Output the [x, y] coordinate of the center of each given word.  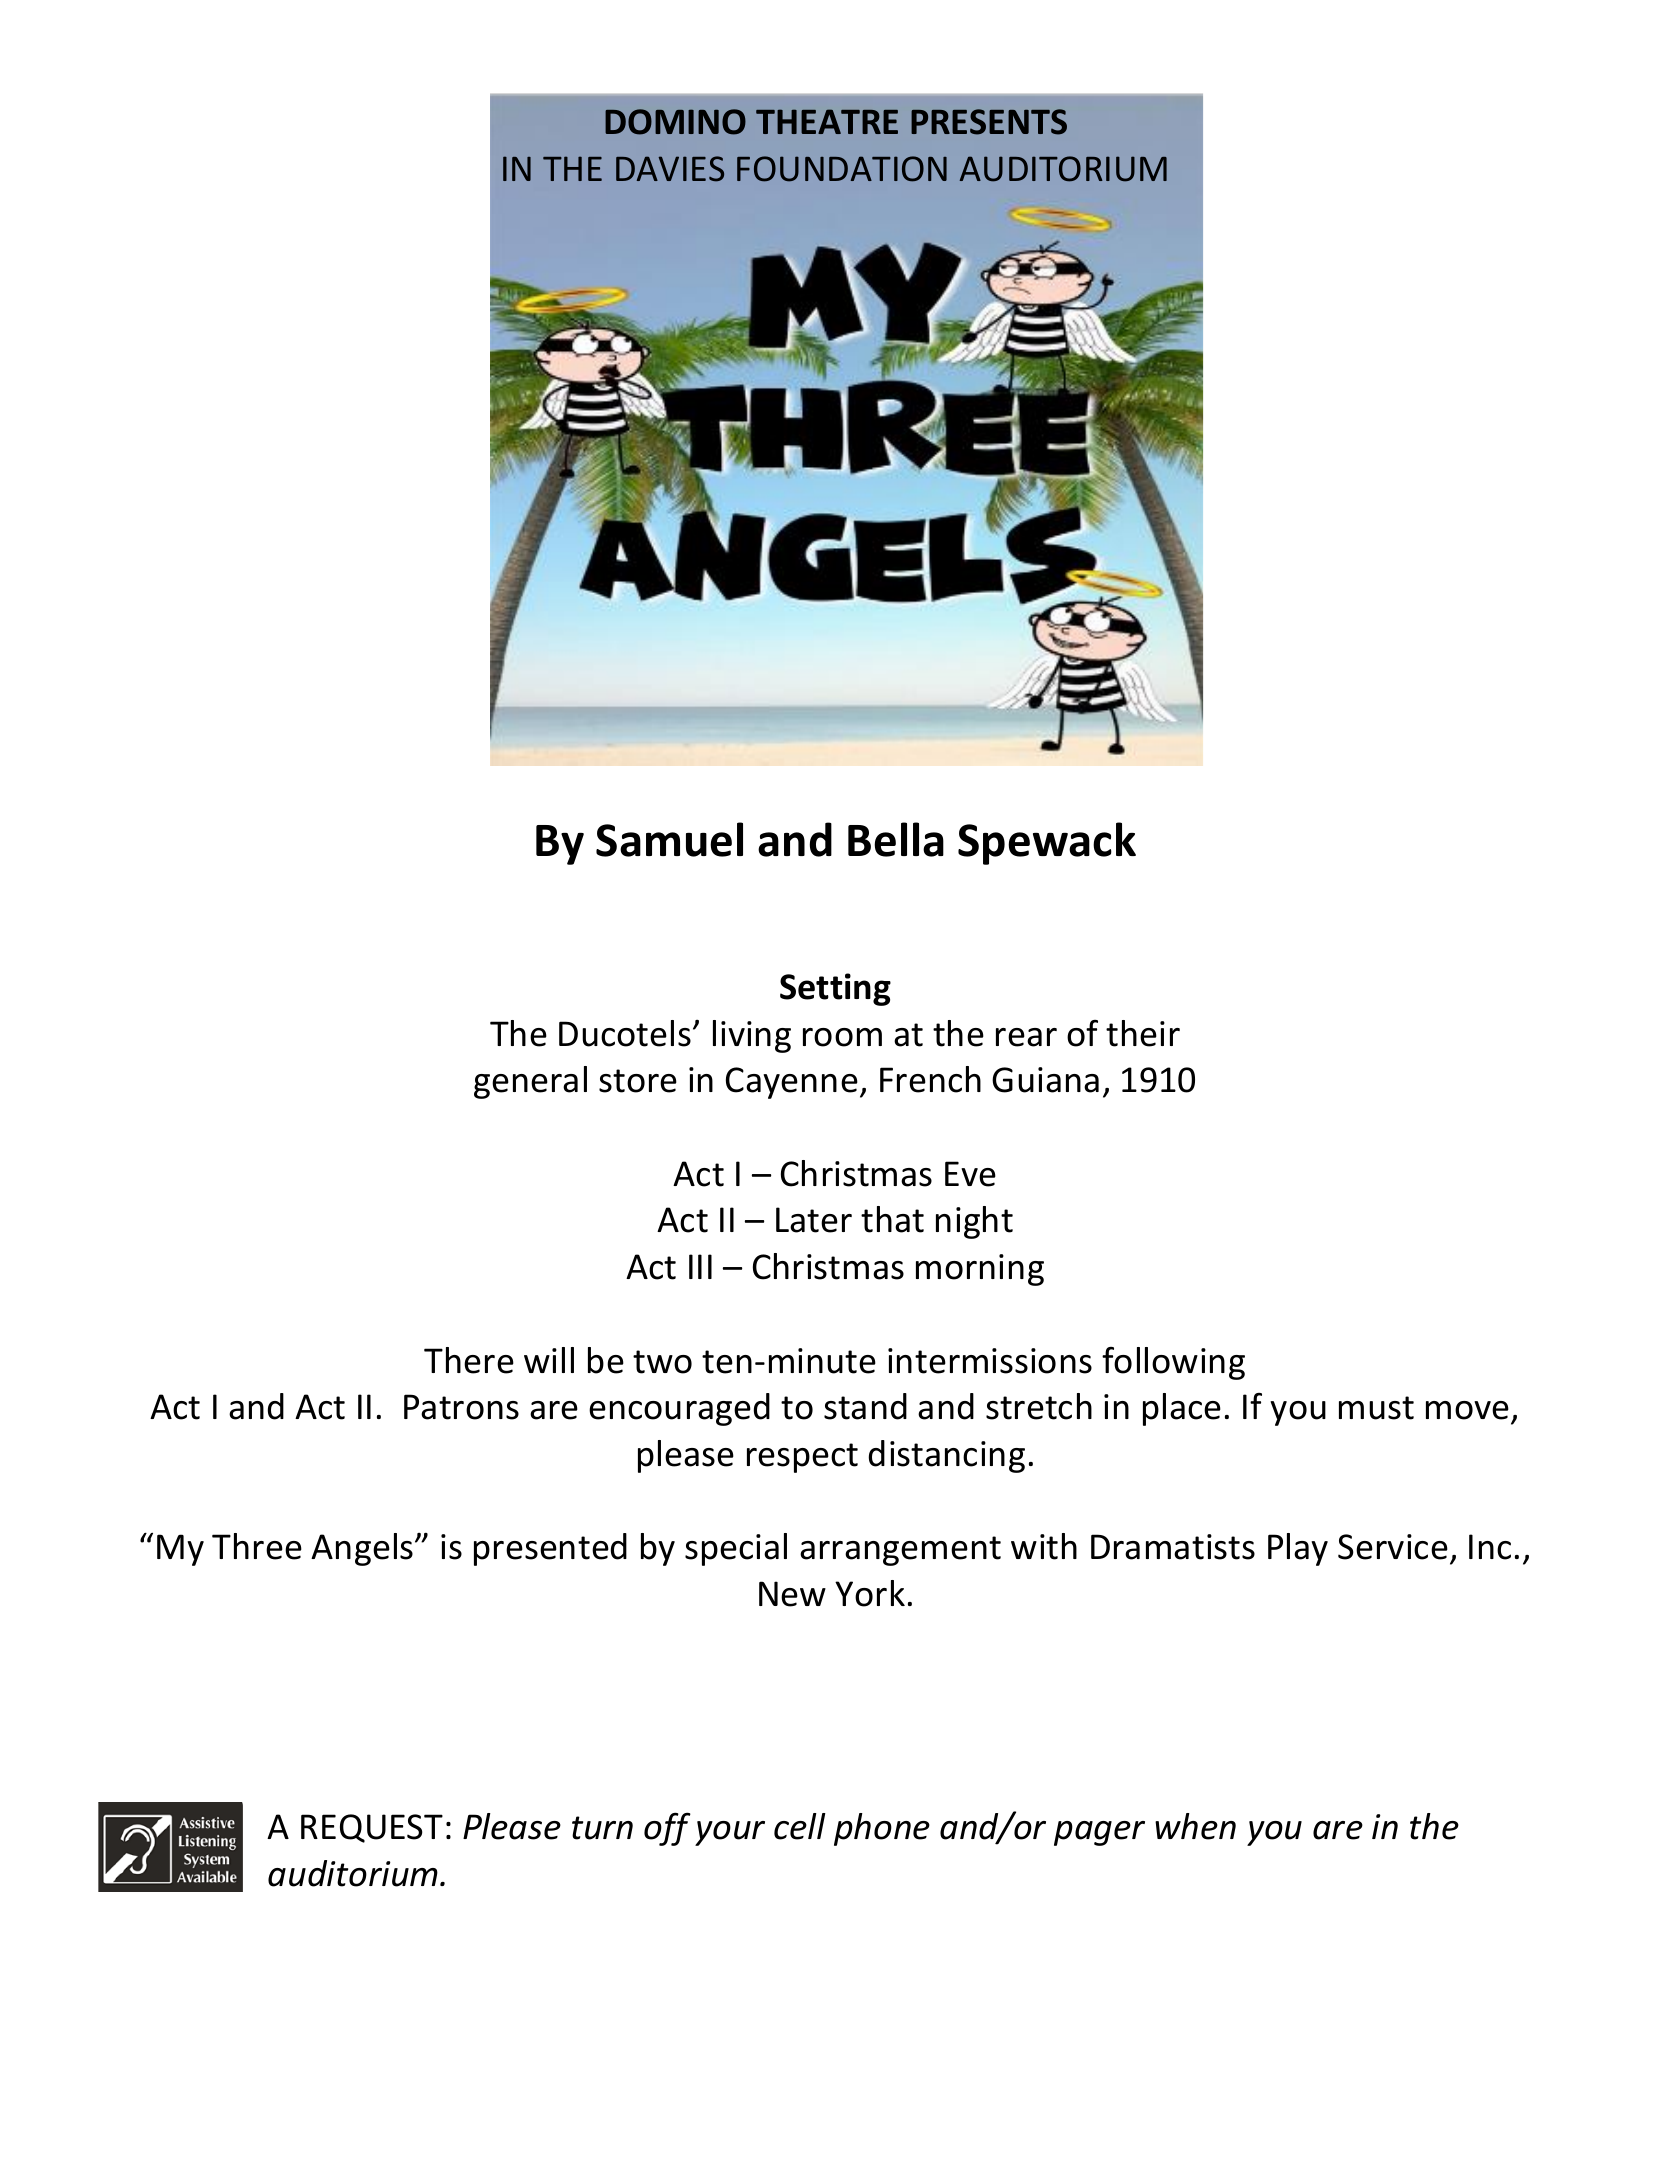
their [1143, 1033]
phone [882, 1829]
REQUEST [372, 1828]
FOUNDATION [842, 169]
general [530, 1082]
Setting [835, 989]
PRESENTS [989, 122]
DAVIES [670, 169]
